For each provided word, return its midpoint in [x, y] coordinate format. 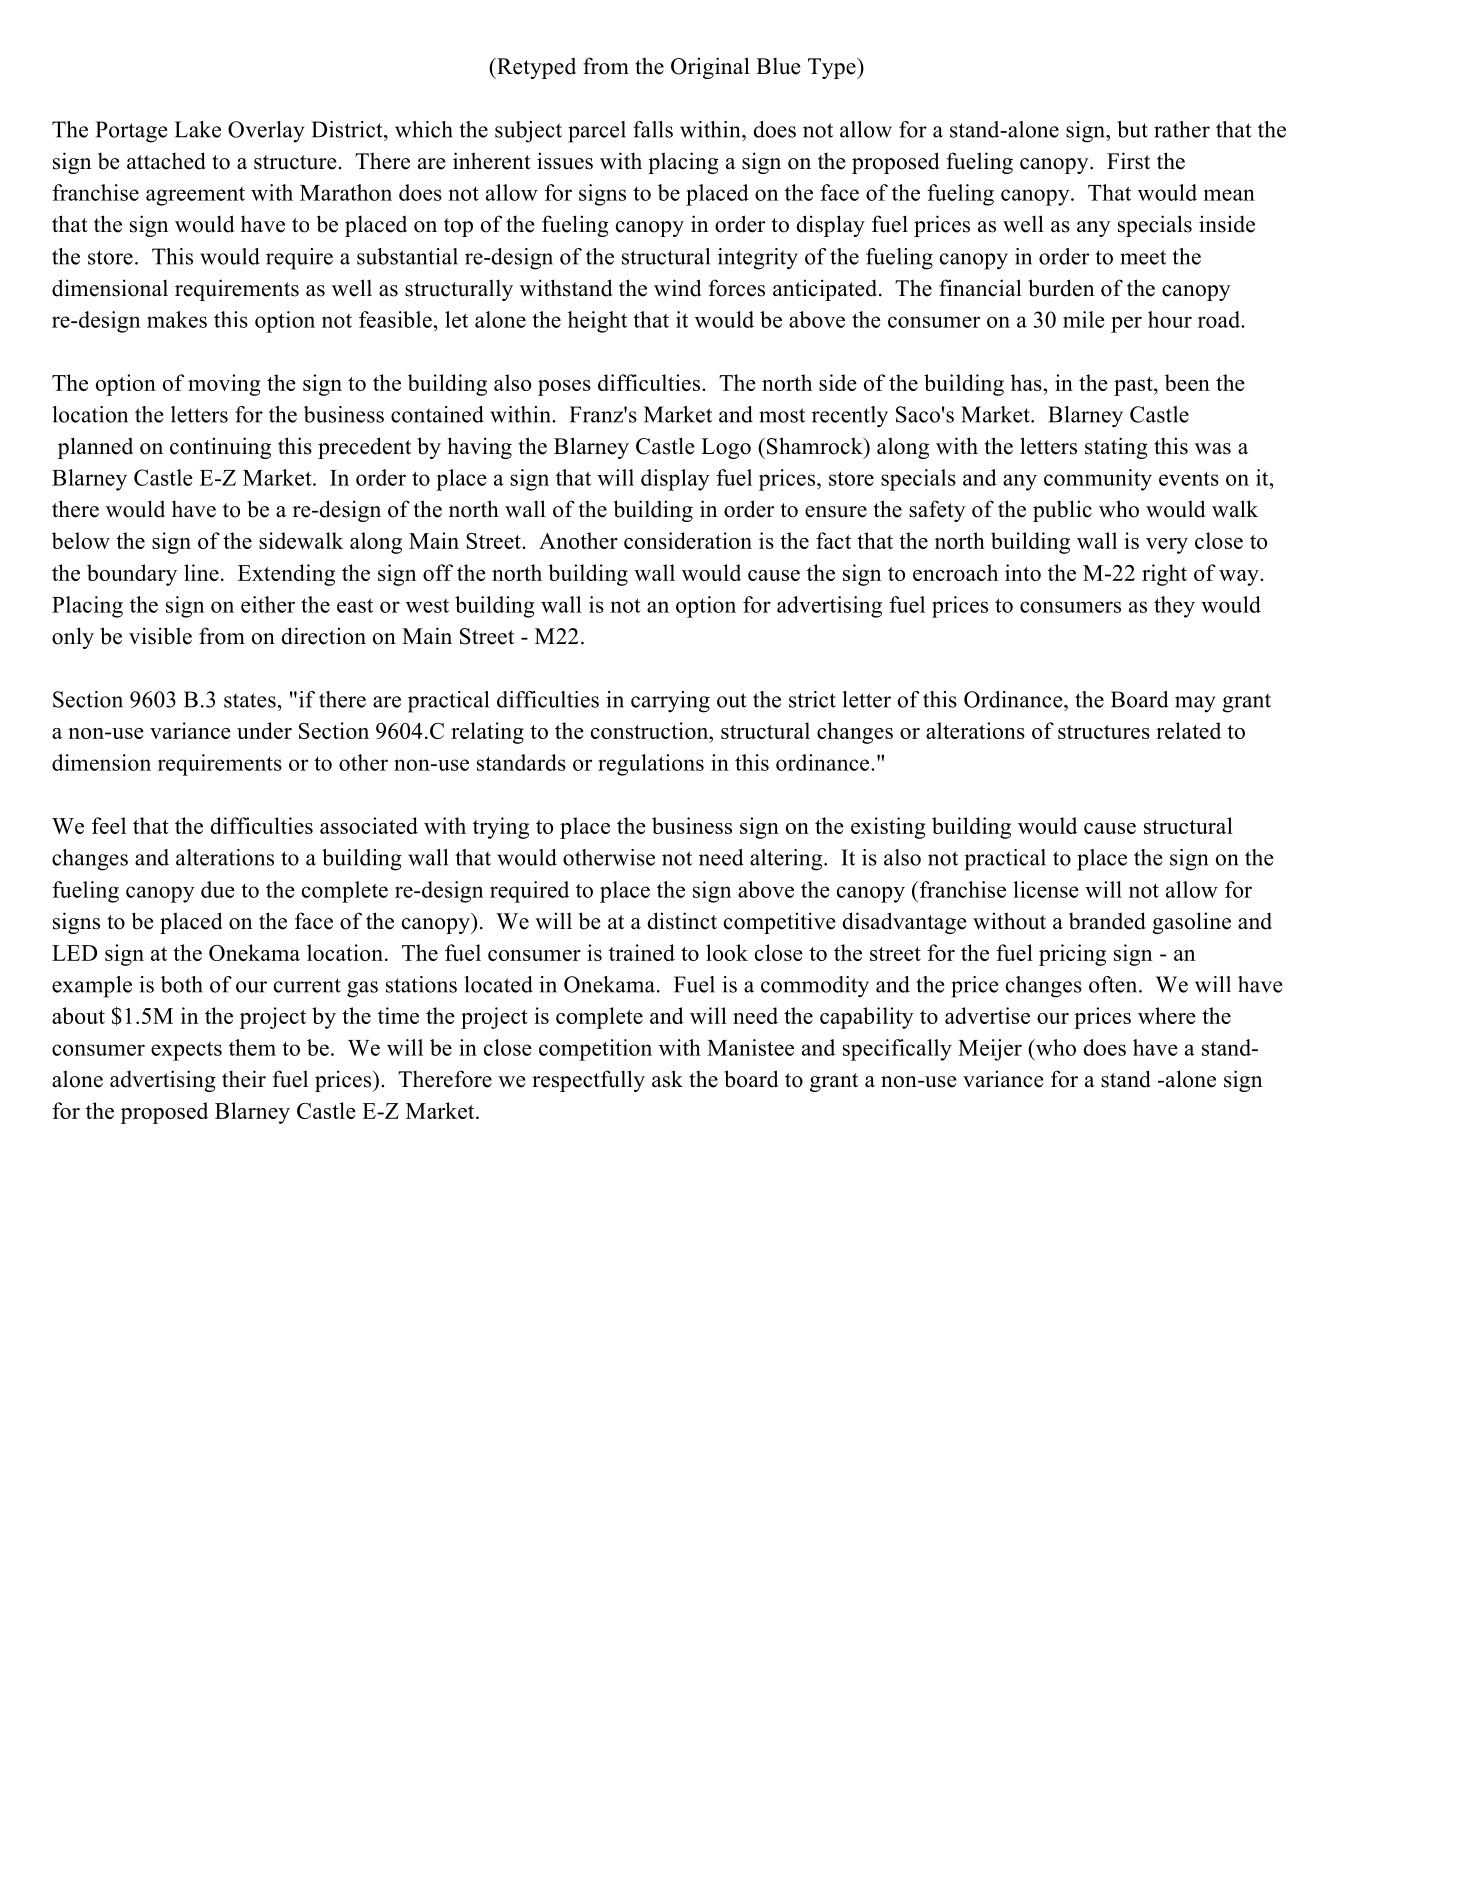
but [1132, 129]
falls [653, 129]
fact [833, 540]
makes [177, 319]
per [1126, 324]
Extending [286, 575]
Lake [198, 129]
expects [186, 1051]
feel [109, 825]
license [1046, 889]
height [597, 322]
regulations [651, 765]
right [1164, 575]
